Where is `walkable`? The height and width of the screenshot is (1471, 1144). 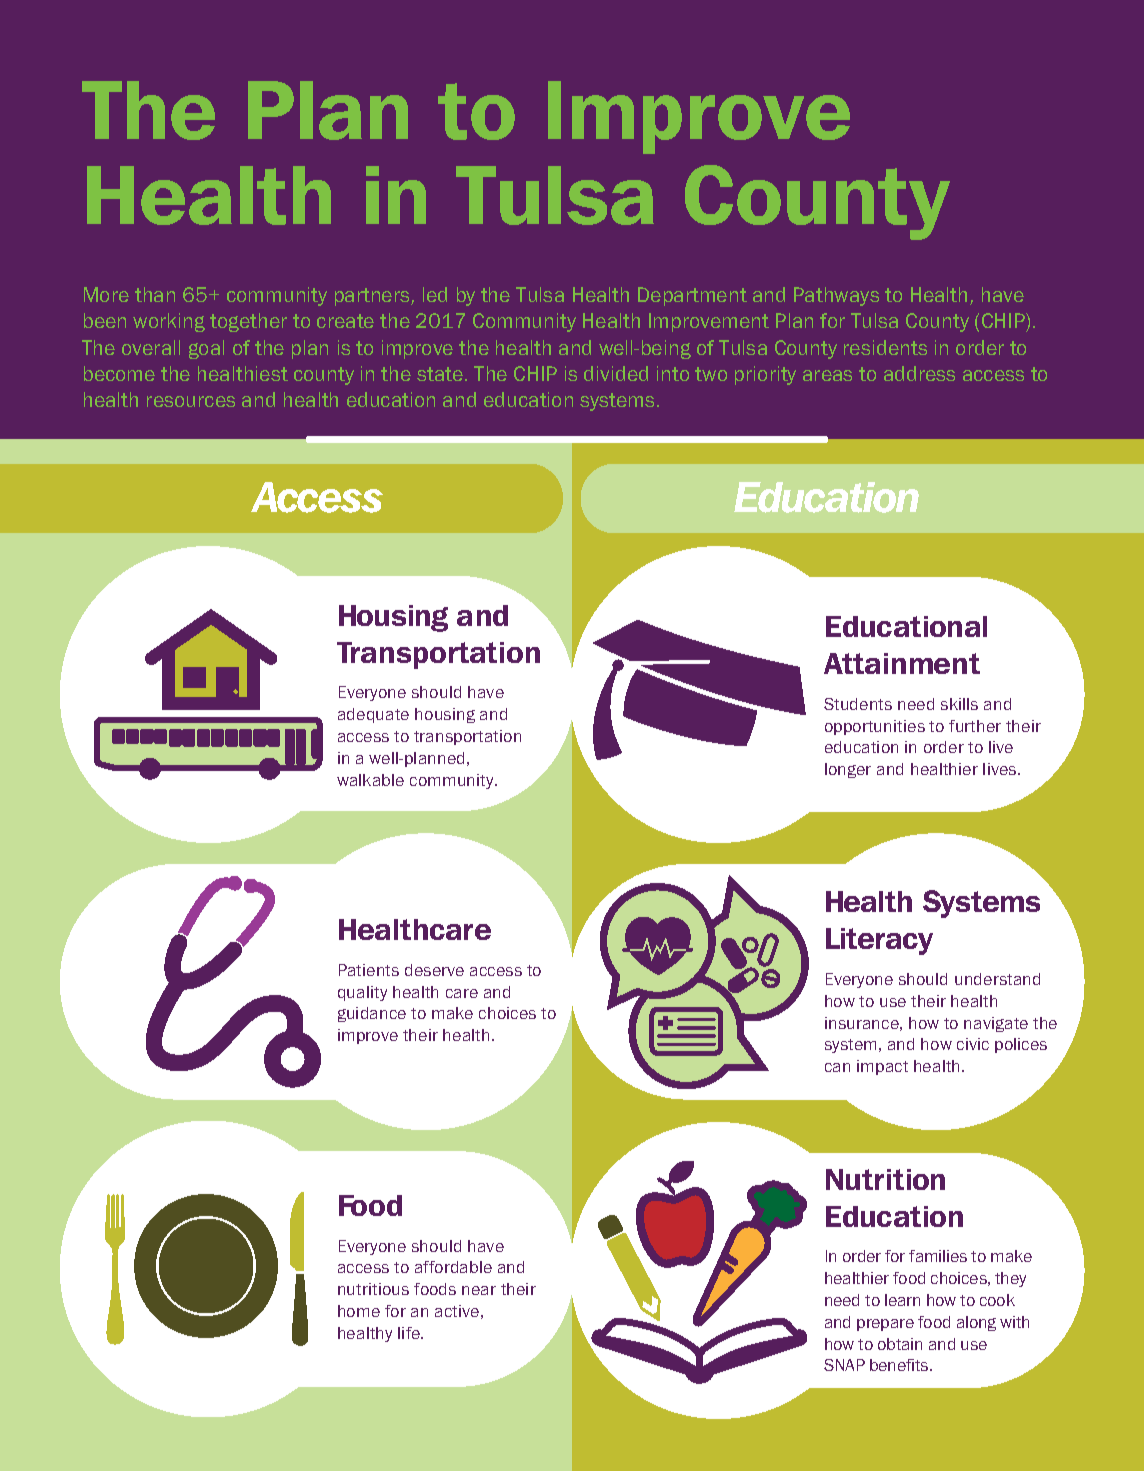
walkable is located at coordinates (370, 780).
